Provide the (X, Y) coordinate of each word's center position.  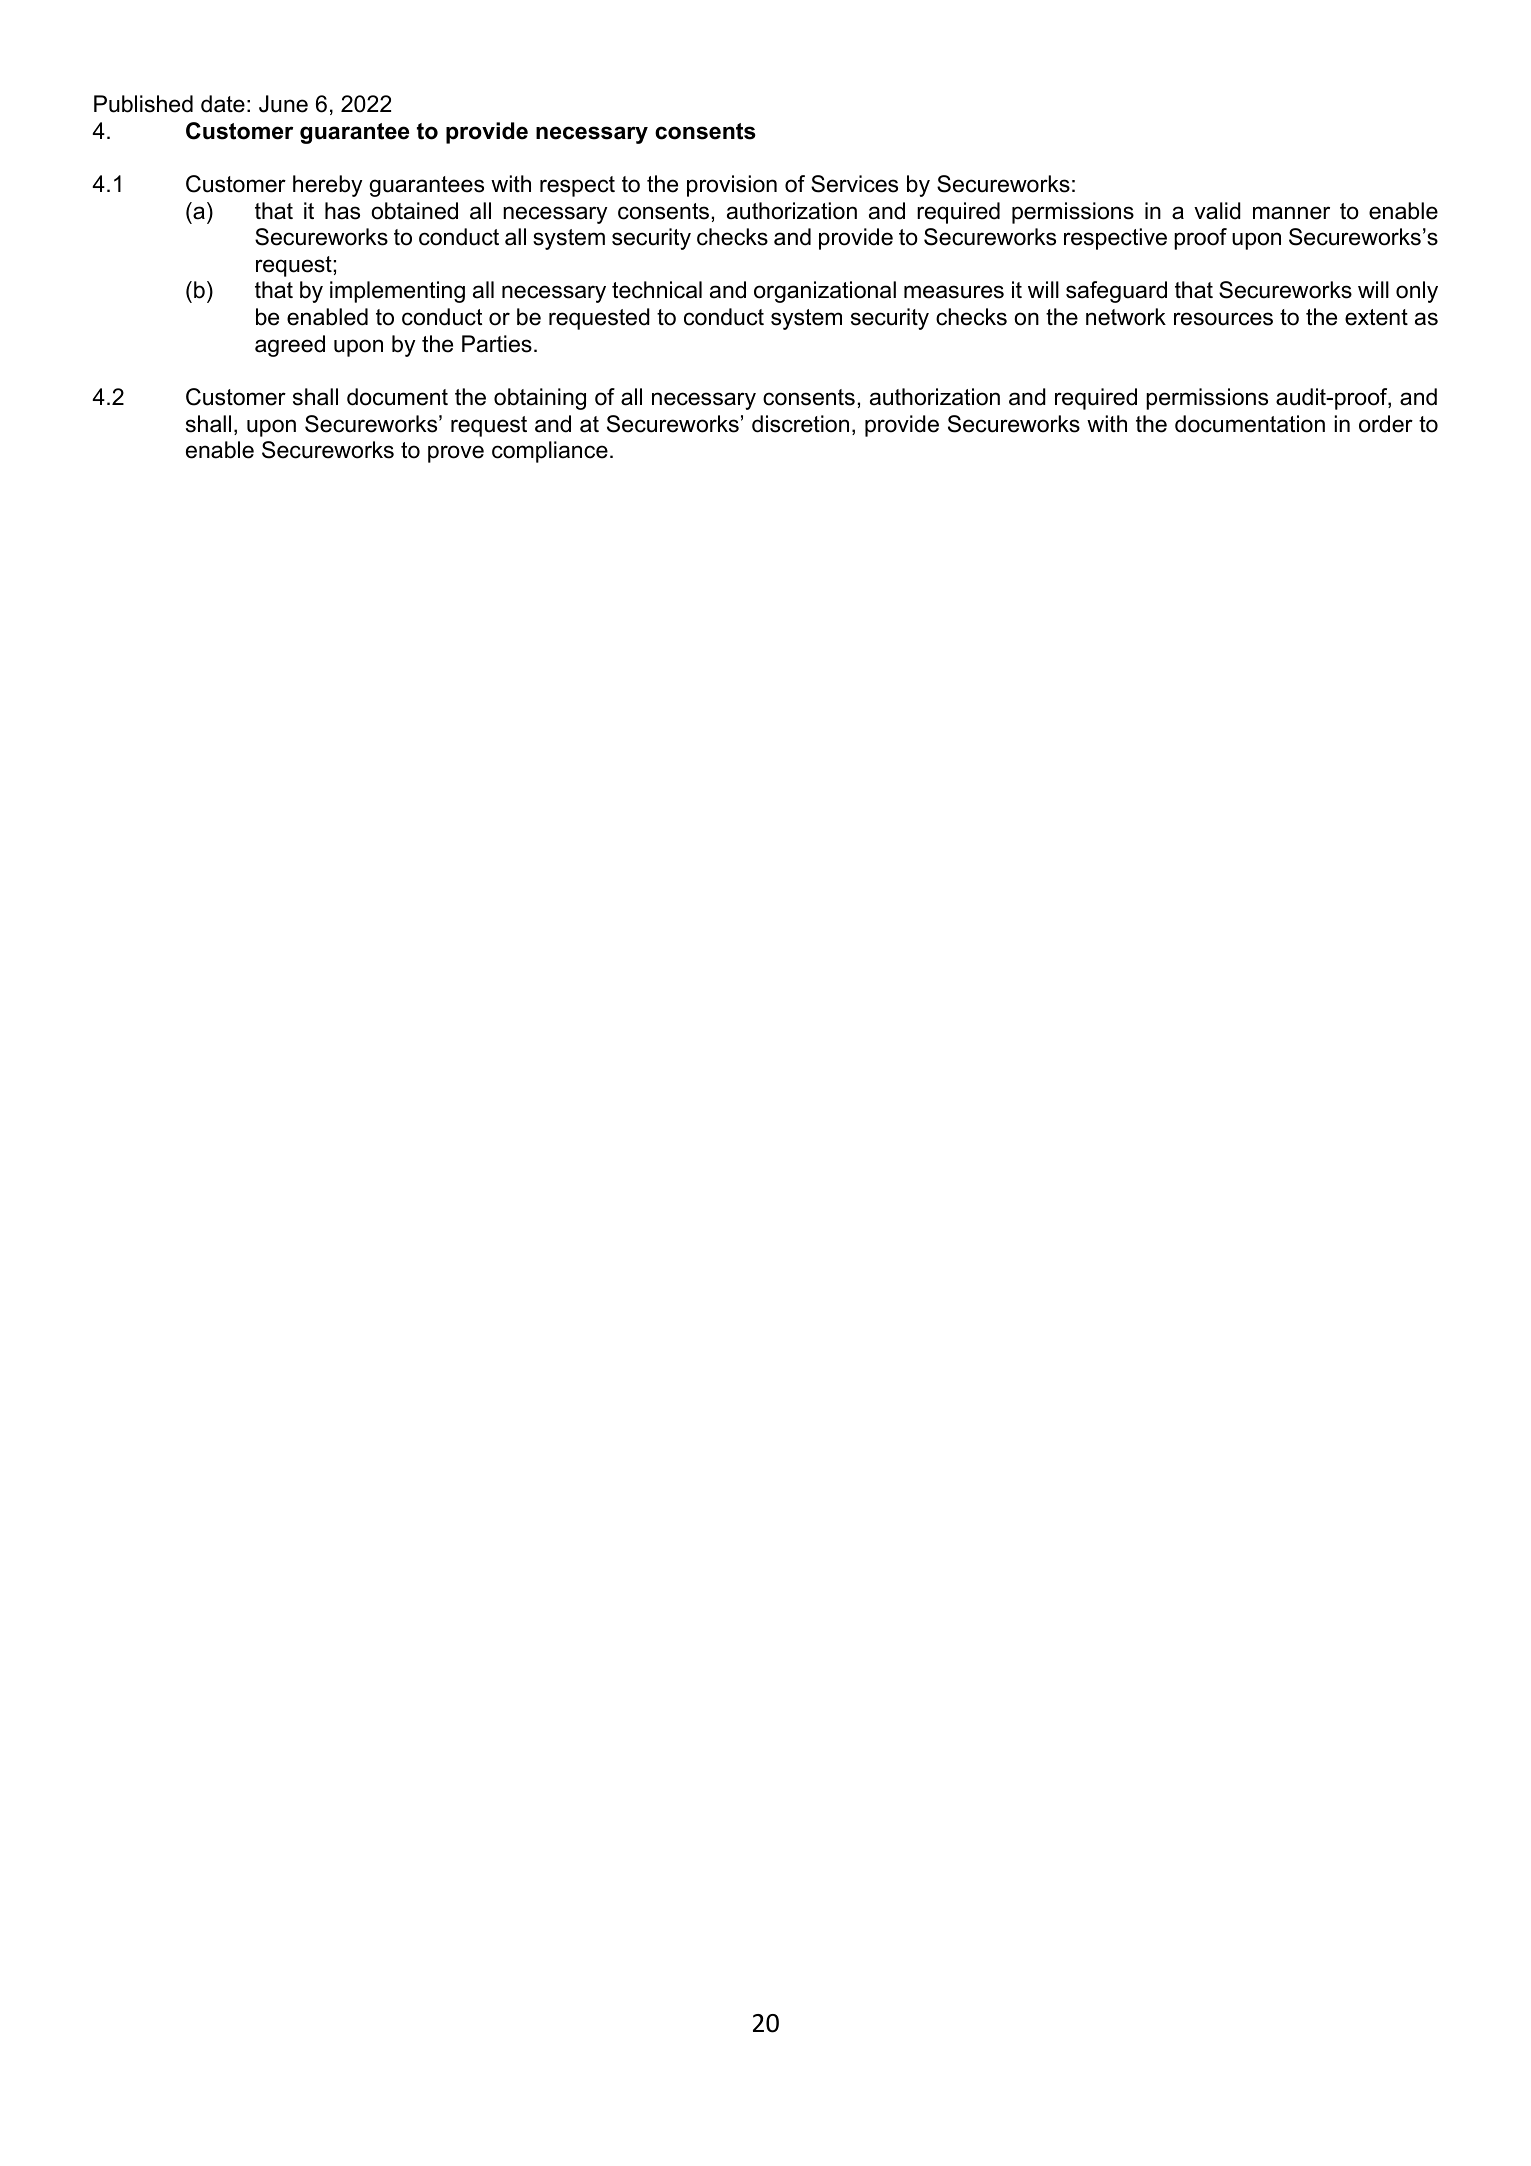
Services (854, 184)
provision (732, 186)
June (283, 104)
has (342, 211)
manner (1291, 213)
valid (1217, 211)
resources (1223, 319)
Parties (497, 344)
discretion (800, 424)
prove (456, 454)
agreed (290, 346)
